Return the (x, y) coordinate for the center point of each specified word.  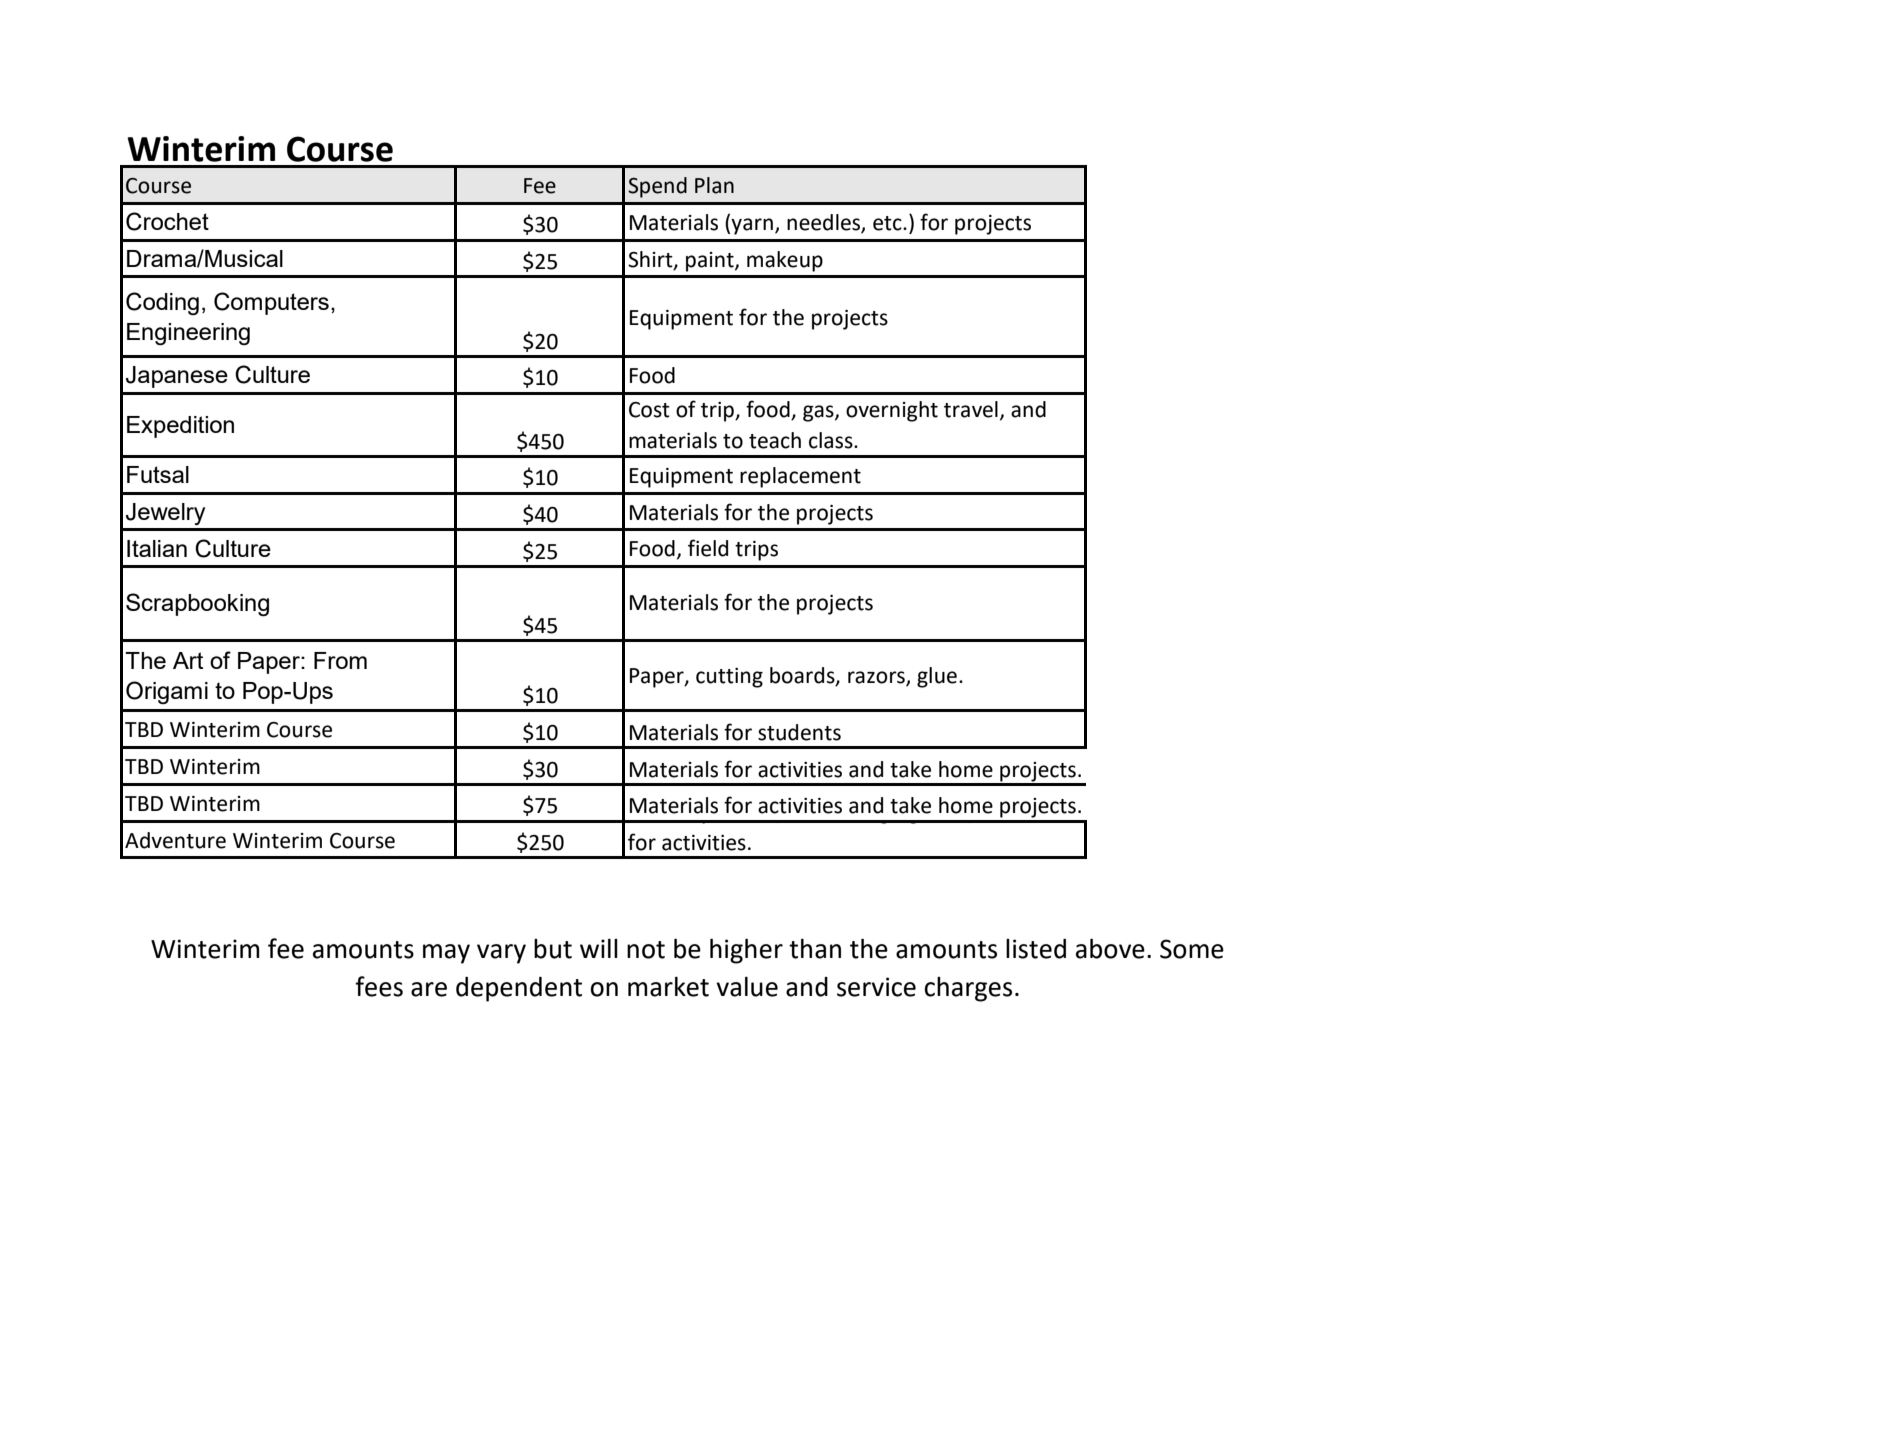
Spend (657, 187)
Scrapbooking (197, 605)
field (708, 548)
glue (937, 677)
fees (379, 986)
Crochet (167, 221)
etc (888, 223)
